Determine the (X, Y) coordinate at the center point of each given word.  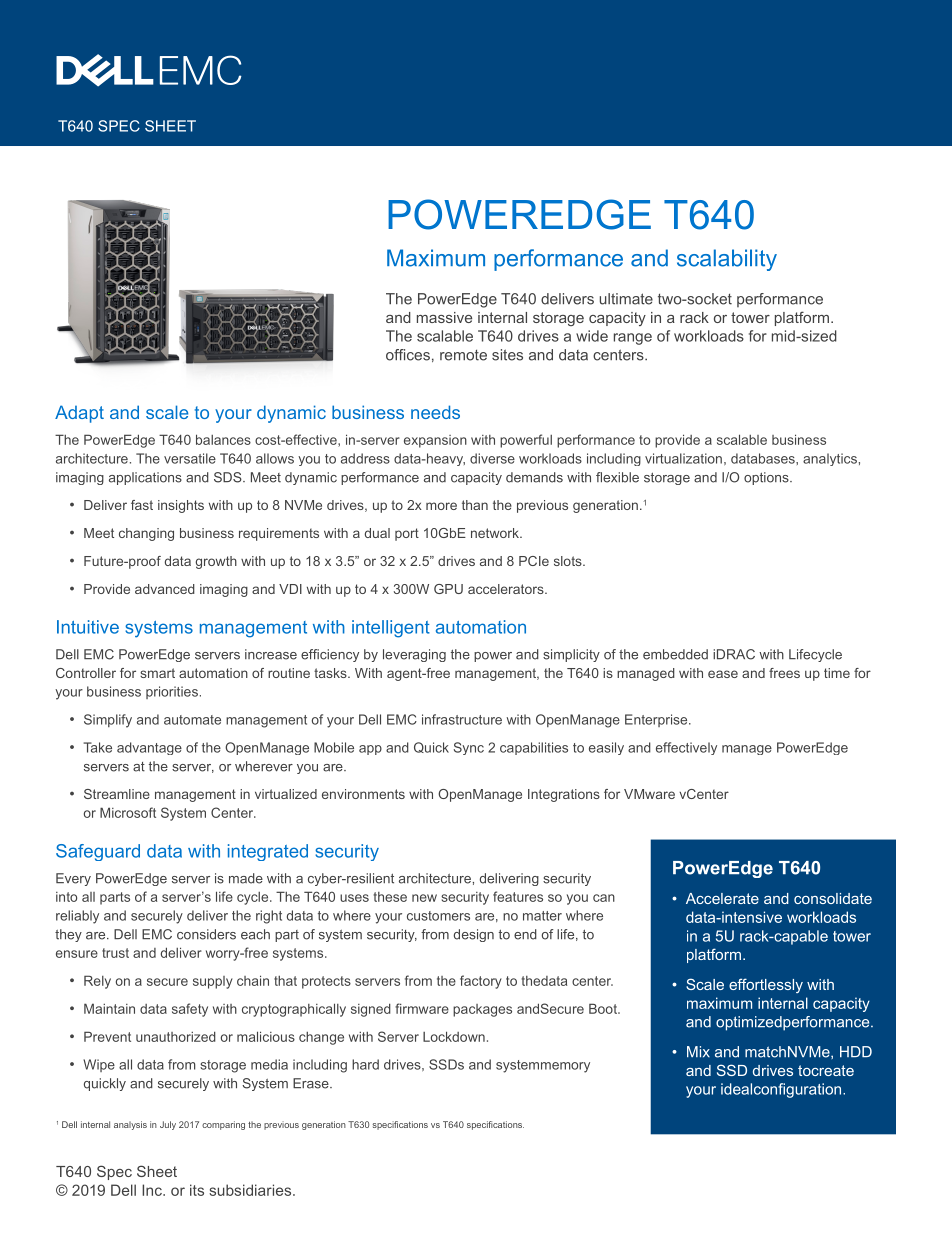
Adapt (79, 414)
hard (365, 1064)
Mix (698, 1051)
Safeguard (98, 852)
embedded (675, 654)
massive (444, 317)
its (197, 1190)
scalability (727, 260)
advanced (165, 589)
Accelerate (722, 898)
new (424, 898)
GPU (448, 589)
